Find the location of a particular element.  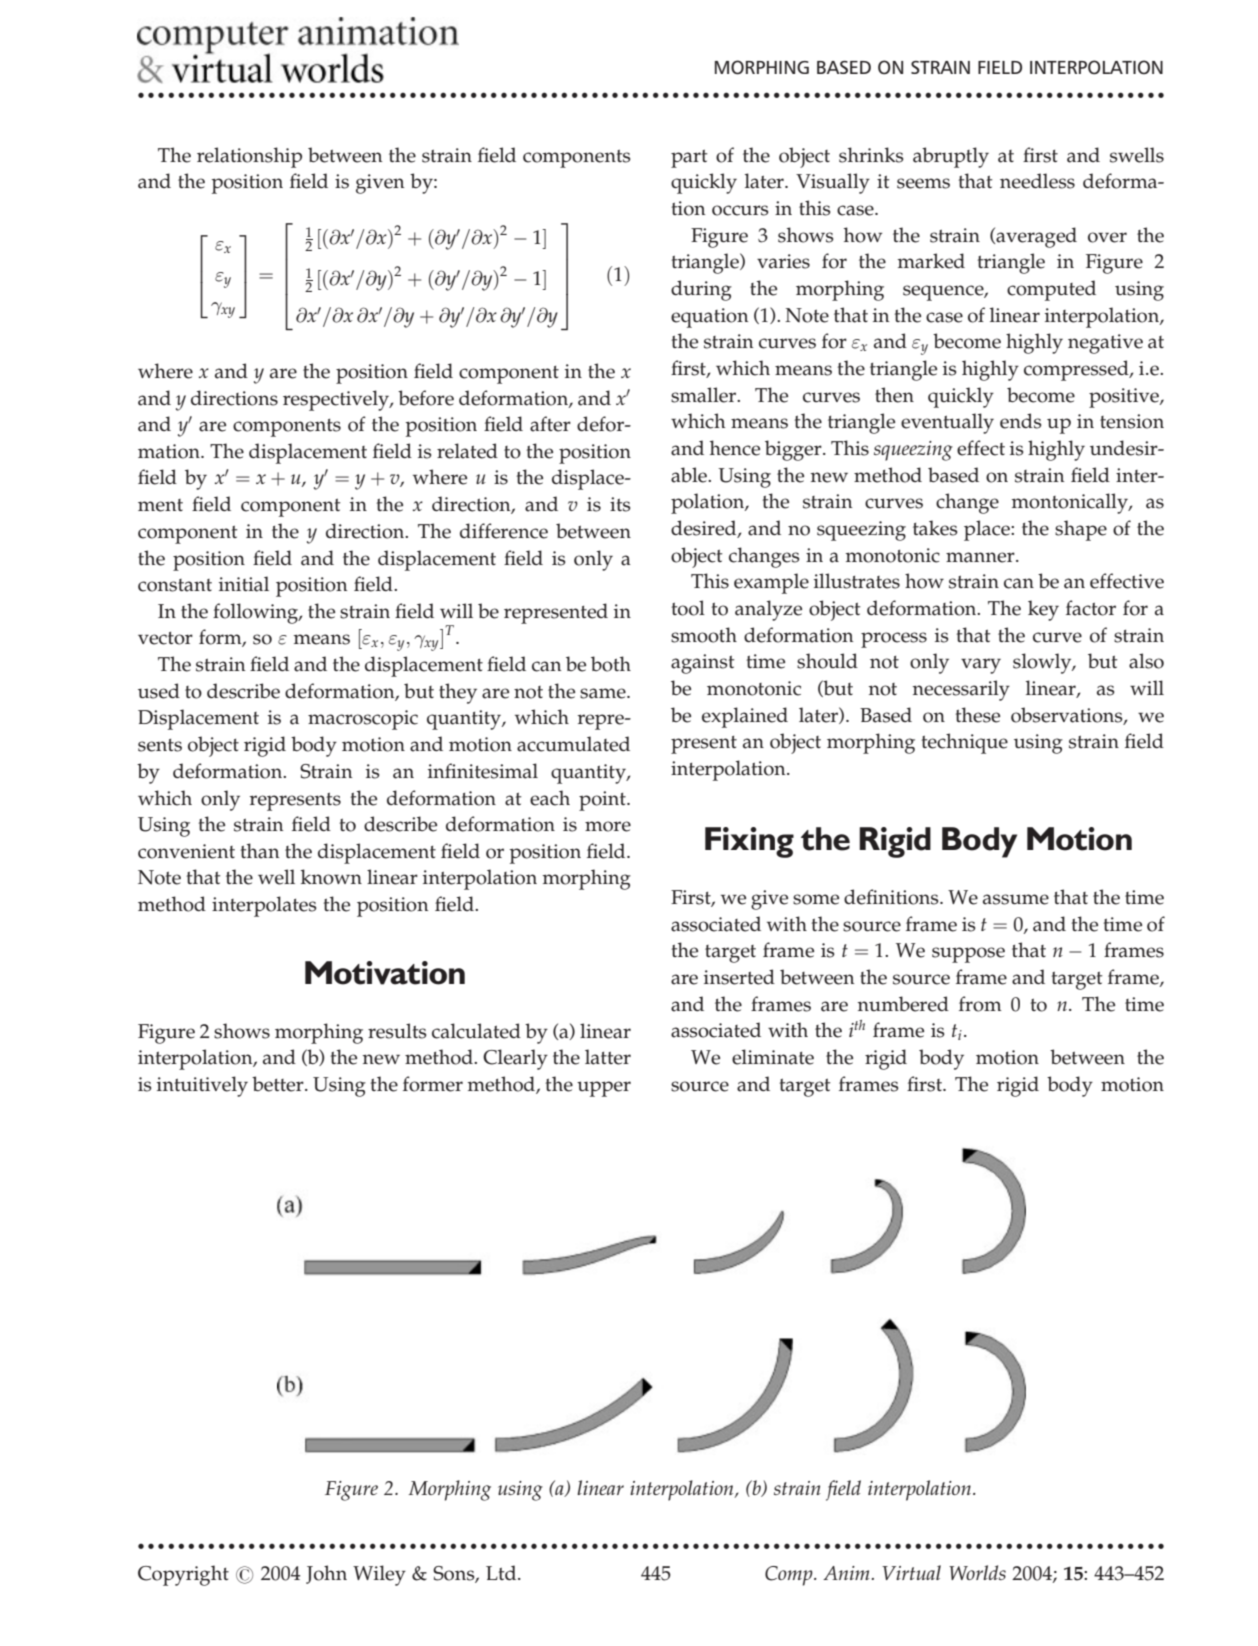

than is located at coordinates (259, 851).
